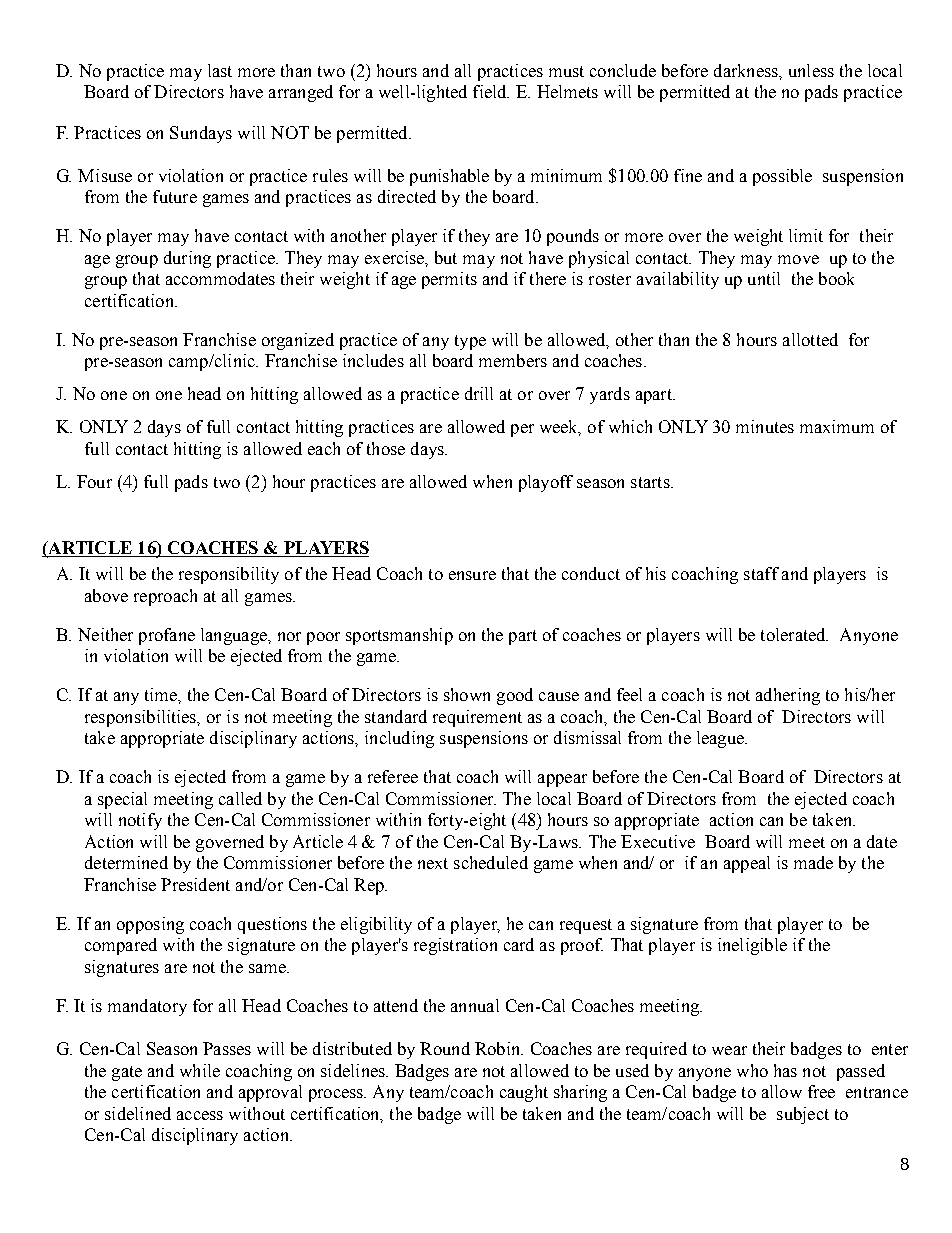  I want to click on unless, so click(811, 70).
